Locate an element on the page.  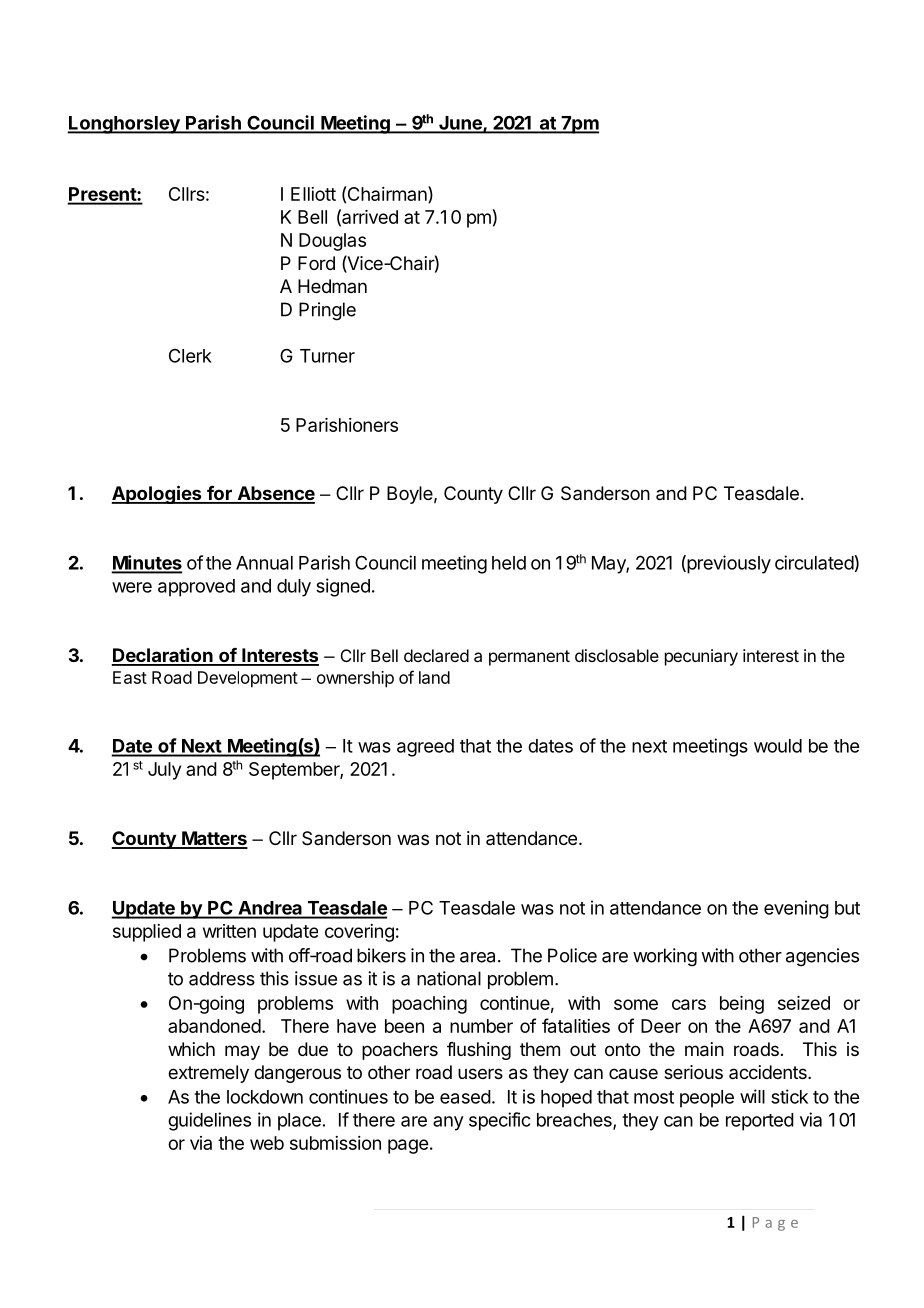
Apologies is located at coordinates (157, 494).
